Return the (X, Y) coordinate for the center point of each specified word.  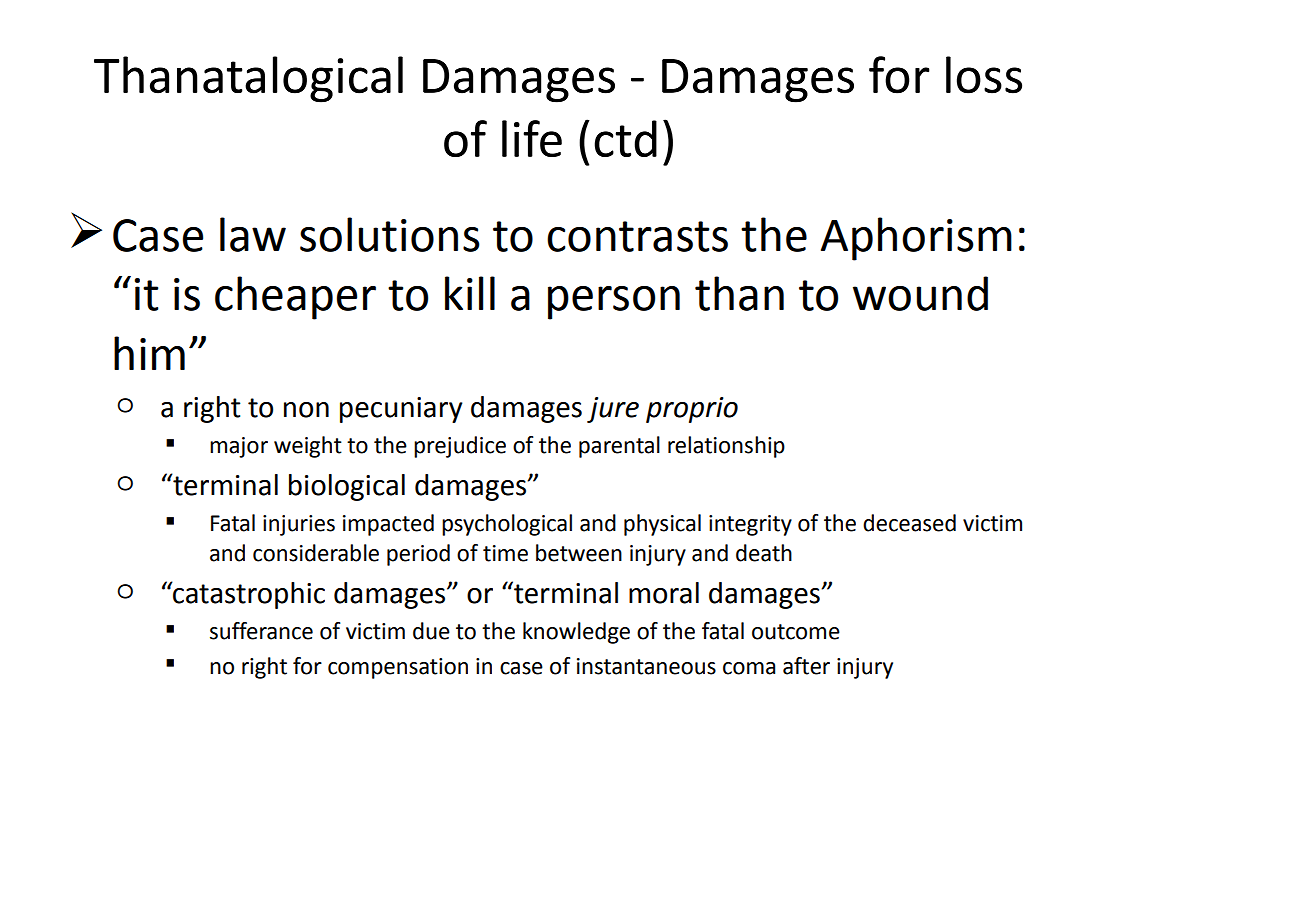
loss (984, 75)
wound (920, 293)
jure (613, 410)
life (532, 138)
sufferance (261, 631)
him (149, 353)
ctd (625, 138)
